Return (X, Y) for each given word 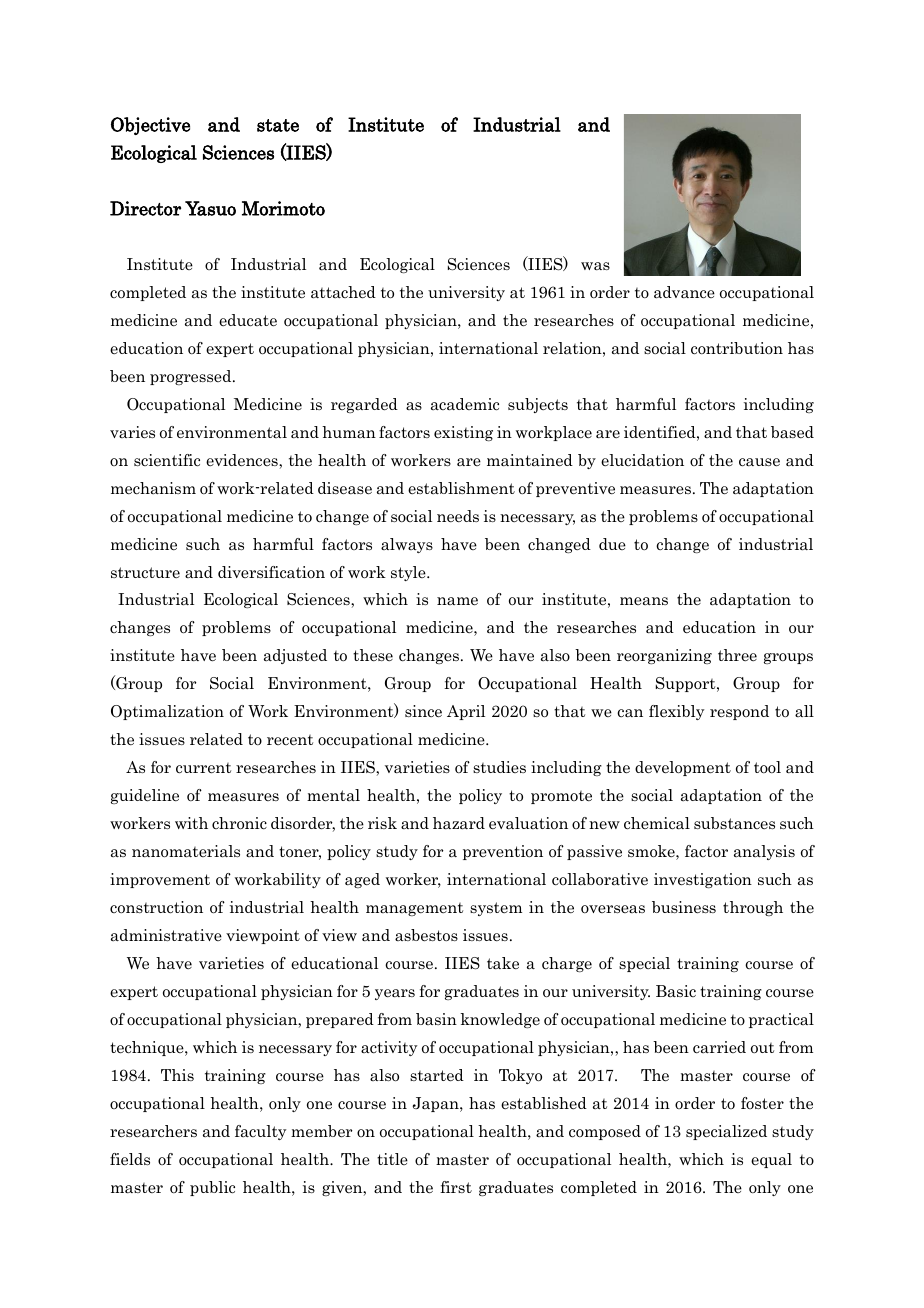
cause (759, 462)
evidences (243, 460)
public (212, 1188)
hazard (459, 823)
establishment (461, 488)
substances (734, 823)
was (595, 266)
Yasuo (210, 208)
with (191, 823)
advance (684, 292)
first (456, 1187)
